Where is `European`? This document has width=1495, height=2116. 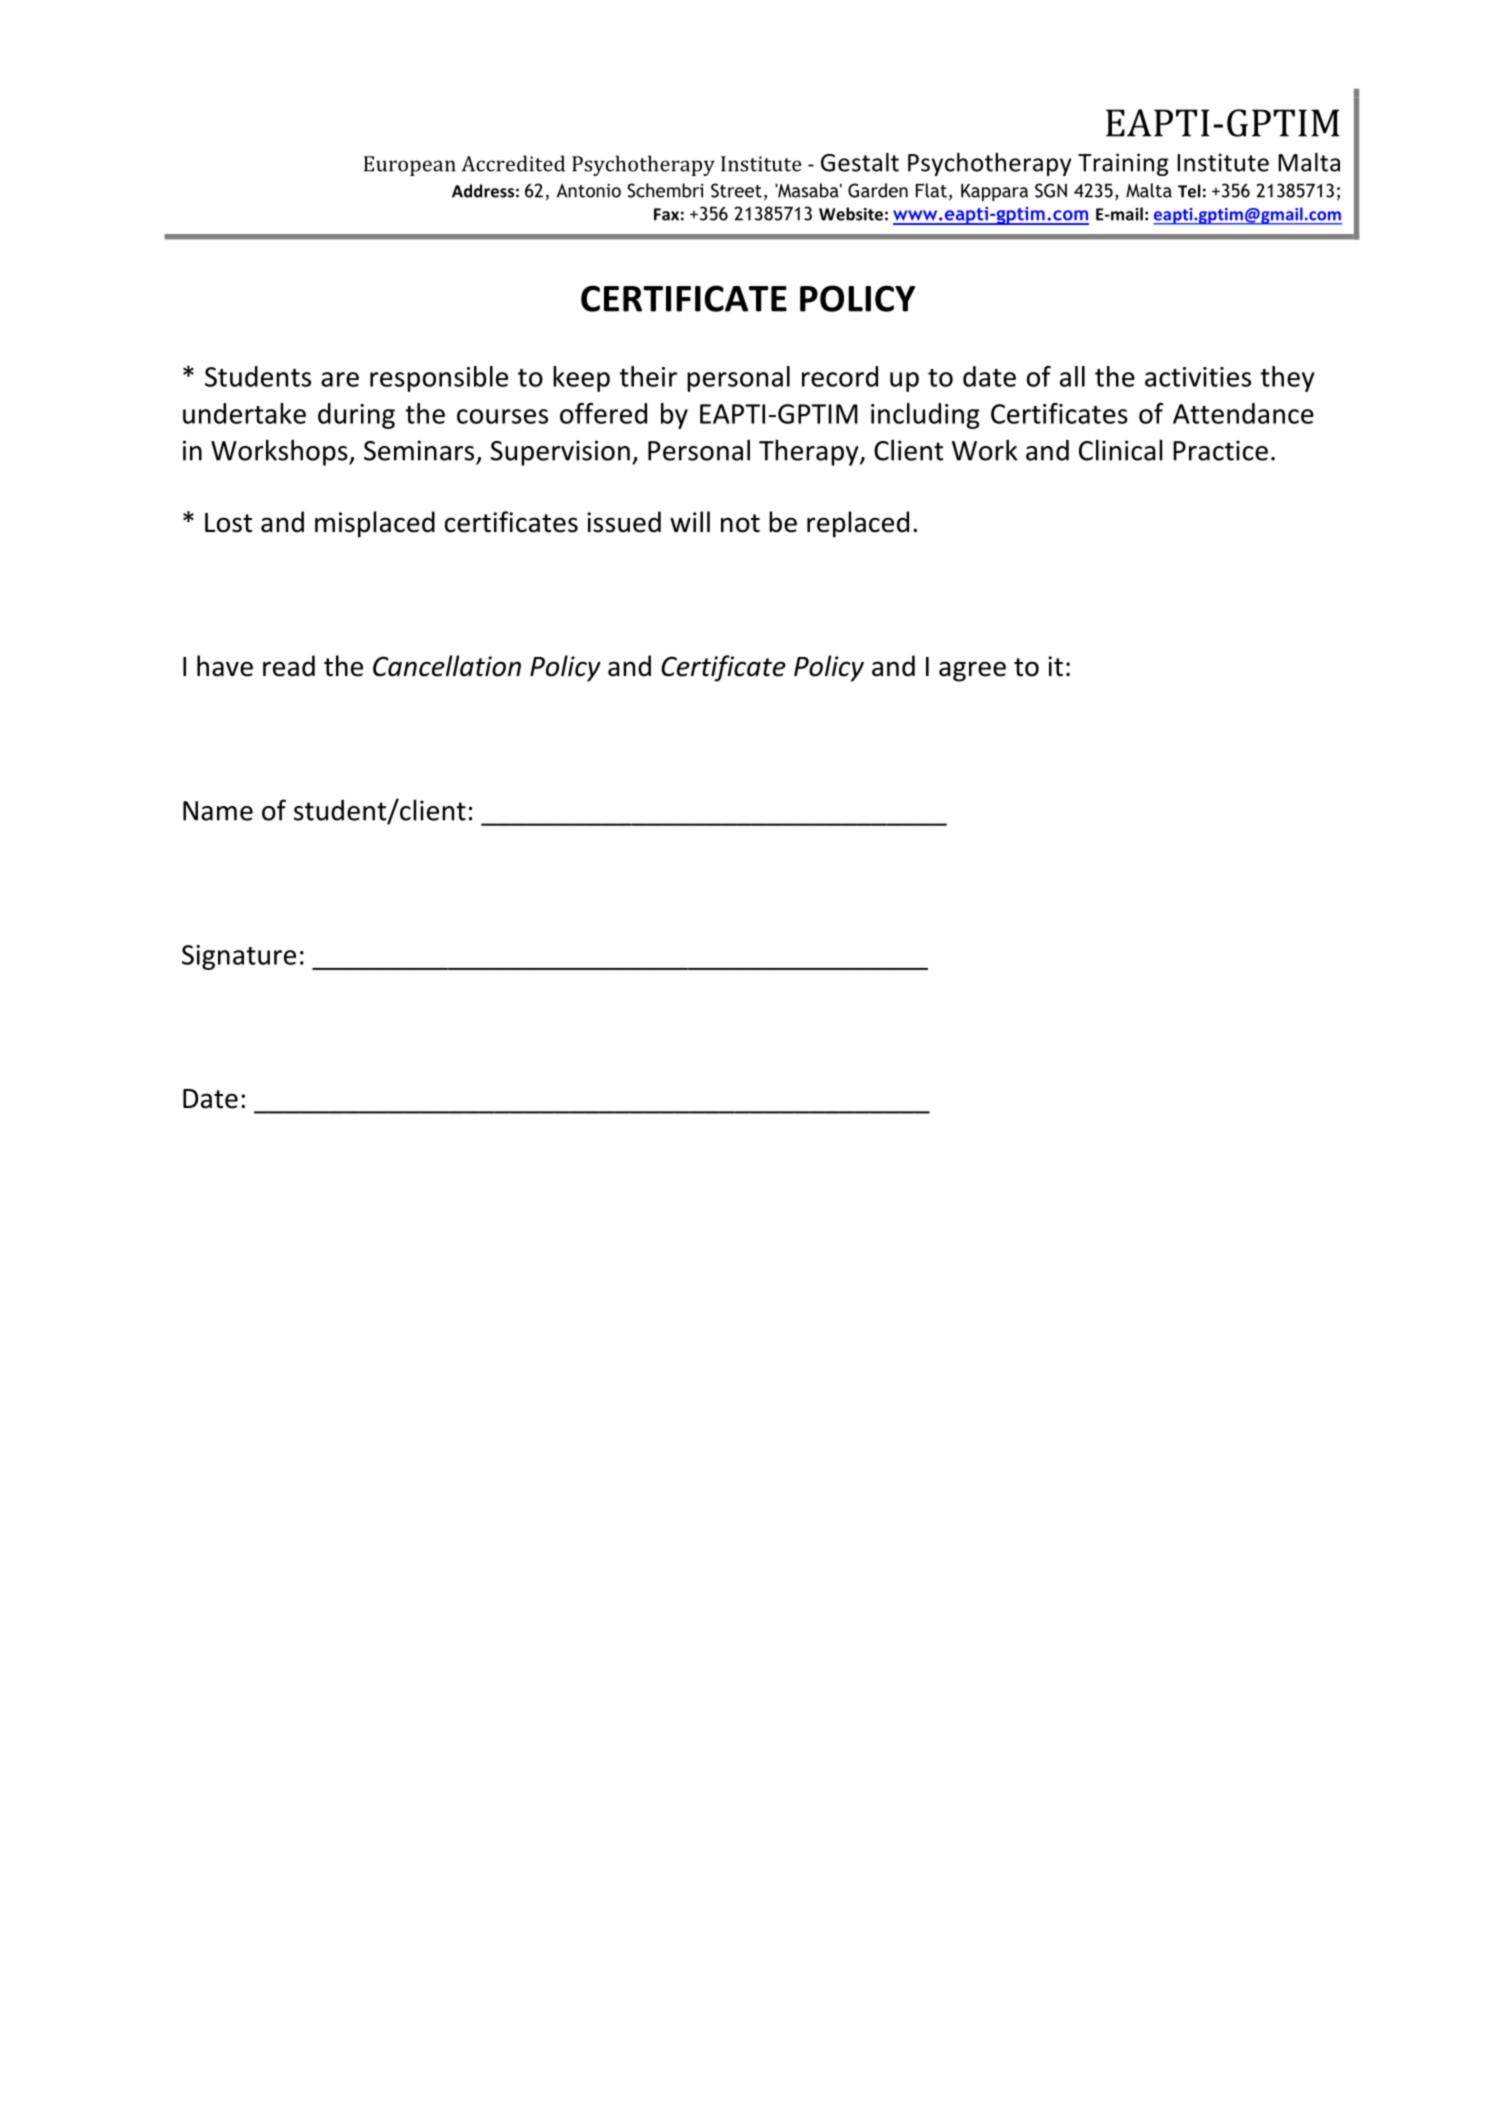
European is located at coordinates (410, 166).
